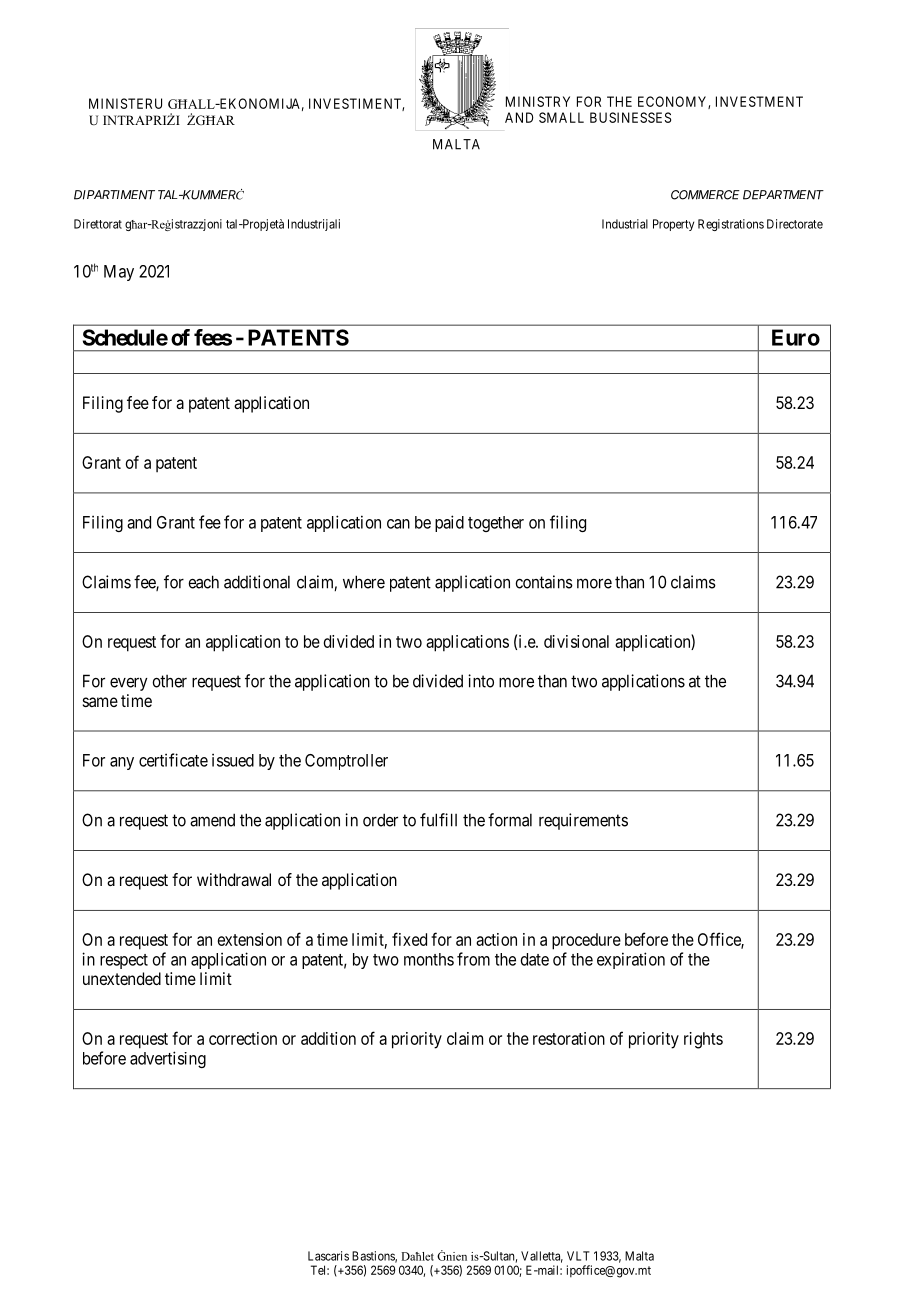 The image size is (924, 1308). Describe the element at coordinates (796, 337) in the screenshot. I see `Euro` at that location.
